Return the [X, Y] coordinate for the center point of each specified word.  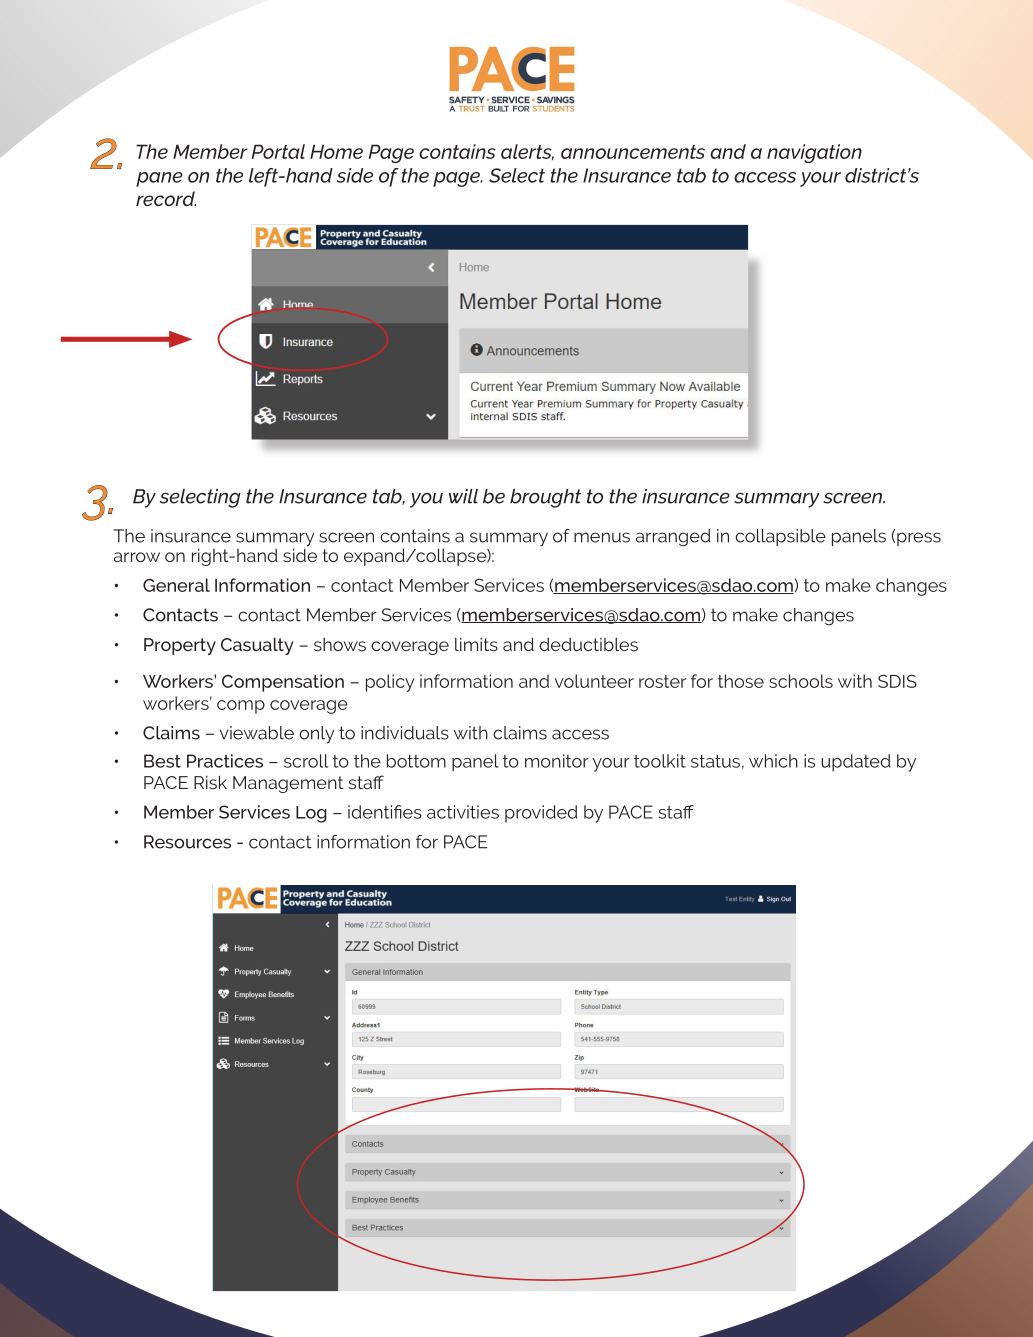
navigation [814, 153]
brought [545, 498]
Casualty [257, 646]
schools [801, 681]
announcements [633, 152]
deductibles [588, 644]
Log [311, 814]
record [166, 198]
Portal [278, 151]
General [176, 585]
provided [541, 814]
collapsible [780, 537]
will [463, 496]
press [919, 539]
